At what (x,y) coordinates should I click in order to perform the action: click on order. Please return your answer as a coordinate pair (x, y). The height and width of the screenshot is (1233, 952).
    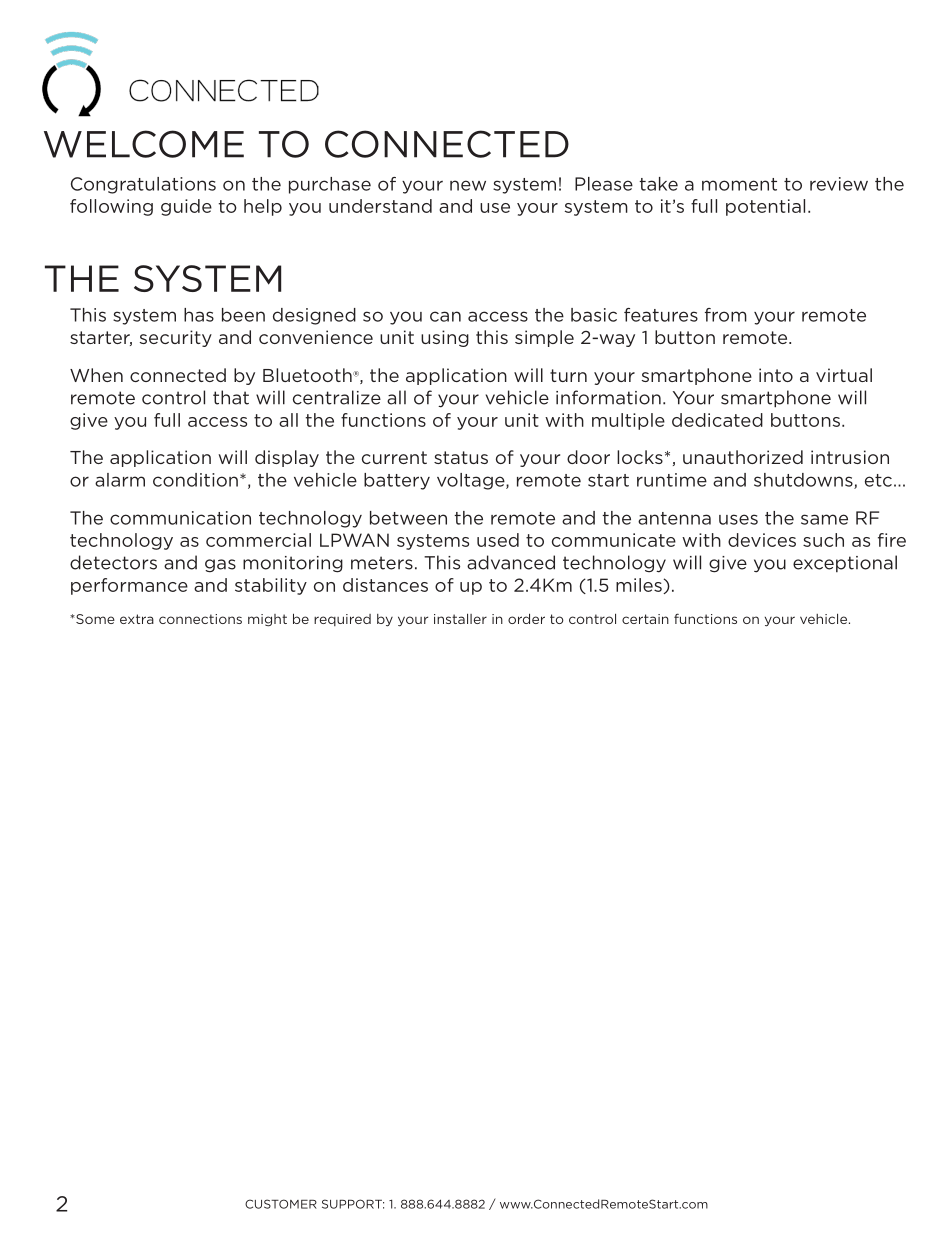
    Looking at the image, I should click on (526, 618).
